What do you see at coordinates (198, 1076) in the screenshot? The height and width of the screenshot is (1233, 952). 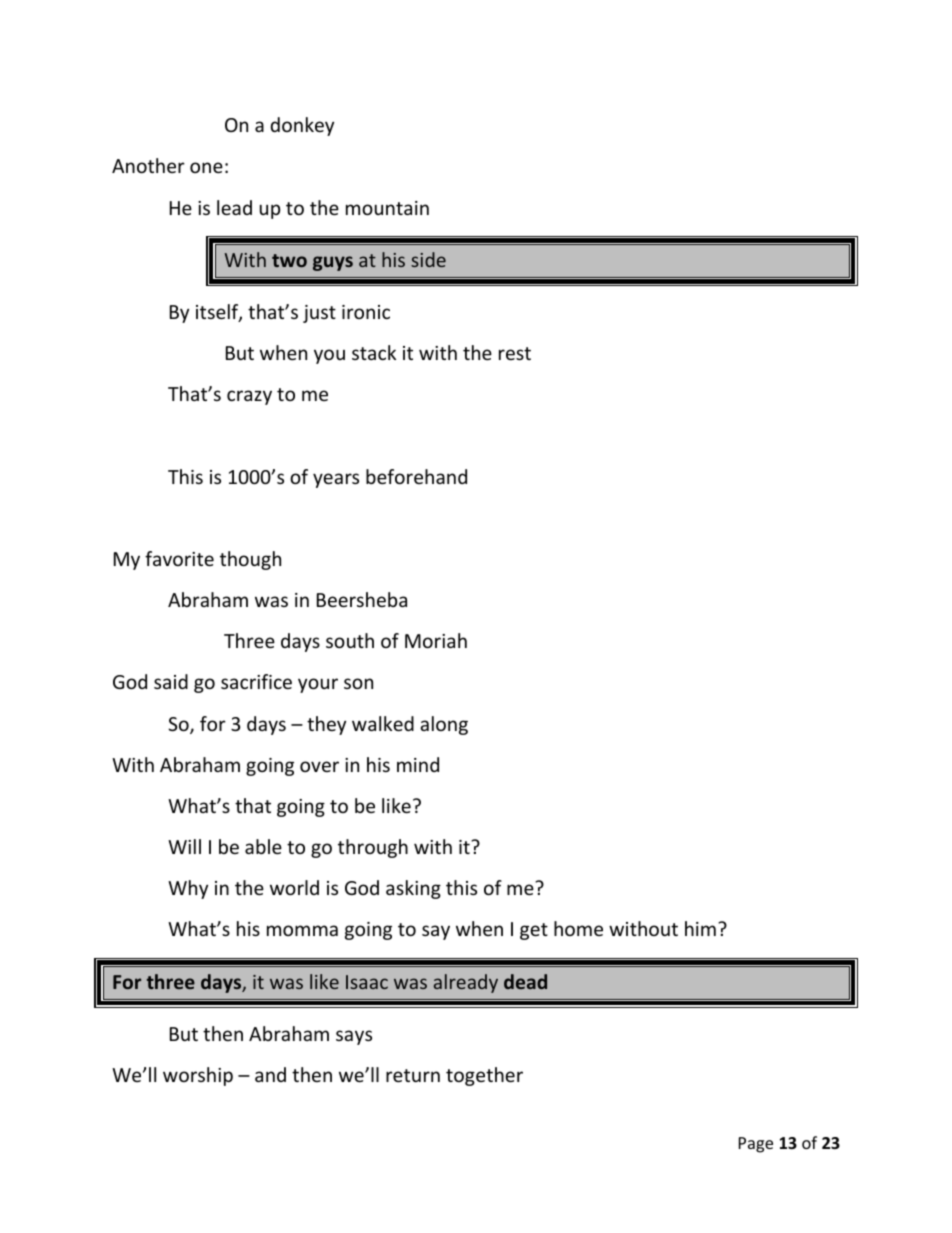 I see `worship` at bounding box center [198, 1076].
